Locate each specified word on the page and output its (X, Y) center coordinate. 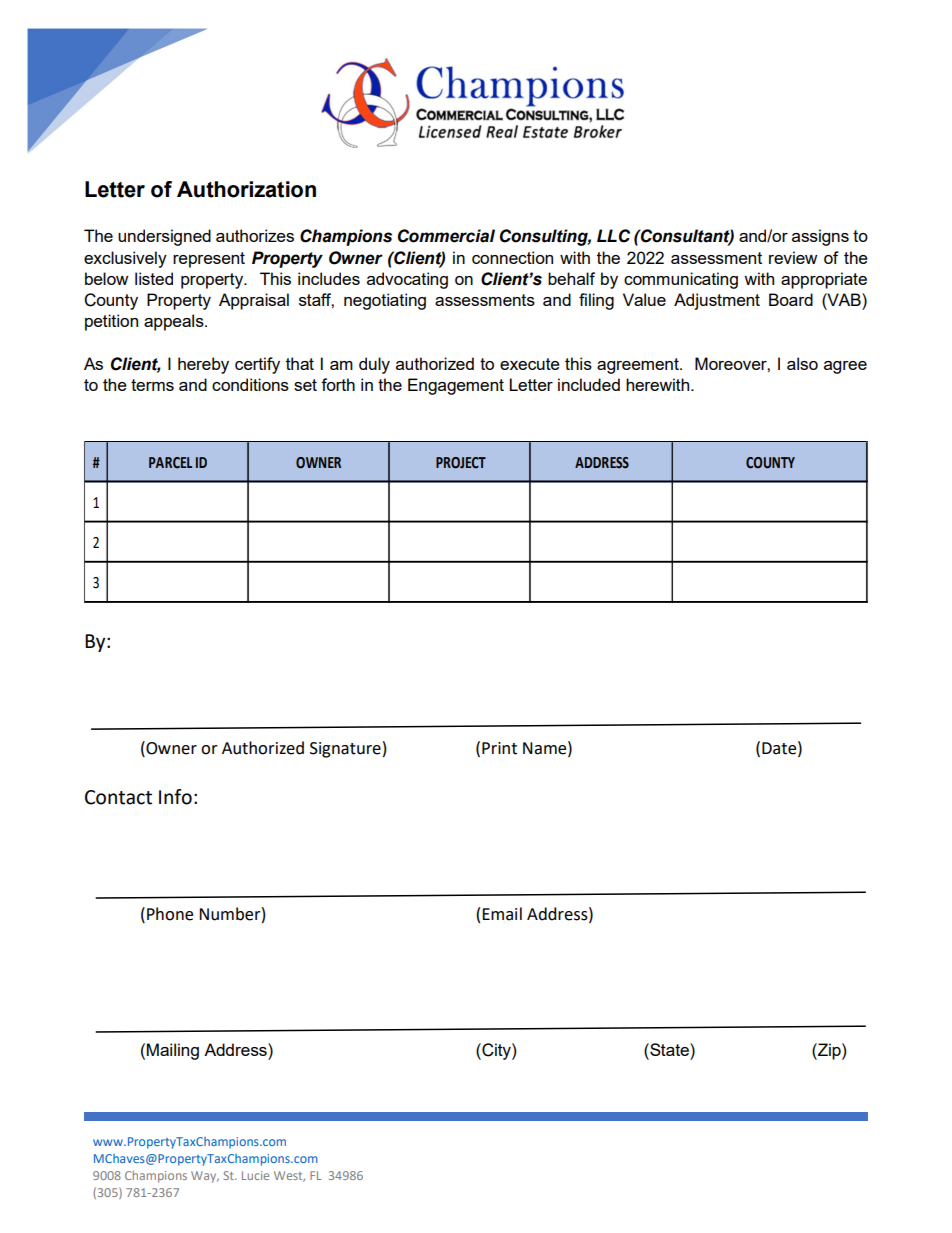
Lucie (255, 1175)
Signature (345, 750)
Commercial (446, 236)
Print (499, 748)
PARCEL (170, 463)
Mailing (173, 1051)
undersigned (164, 237)
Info (175, 797)
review (793, 257)
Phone (170, 914)
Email (502, 914)
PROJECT (461, 463)
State (669, 1049)
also (802, 363)
